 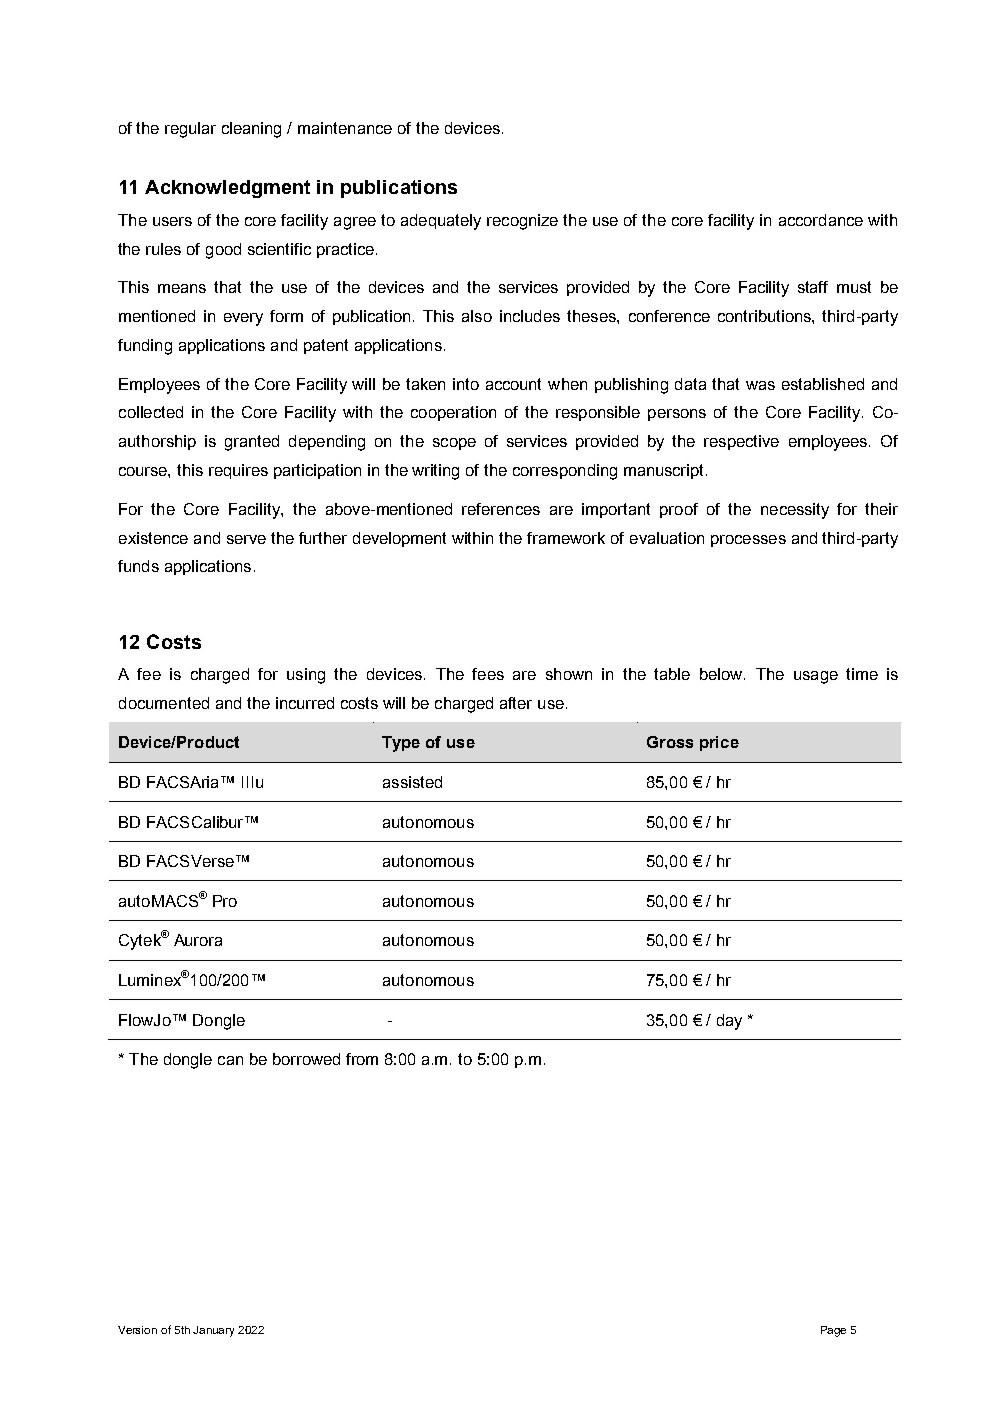 What do you see at coordinates (164, 703) in the document?
I see `documented` at bounding box center [164, 703].
